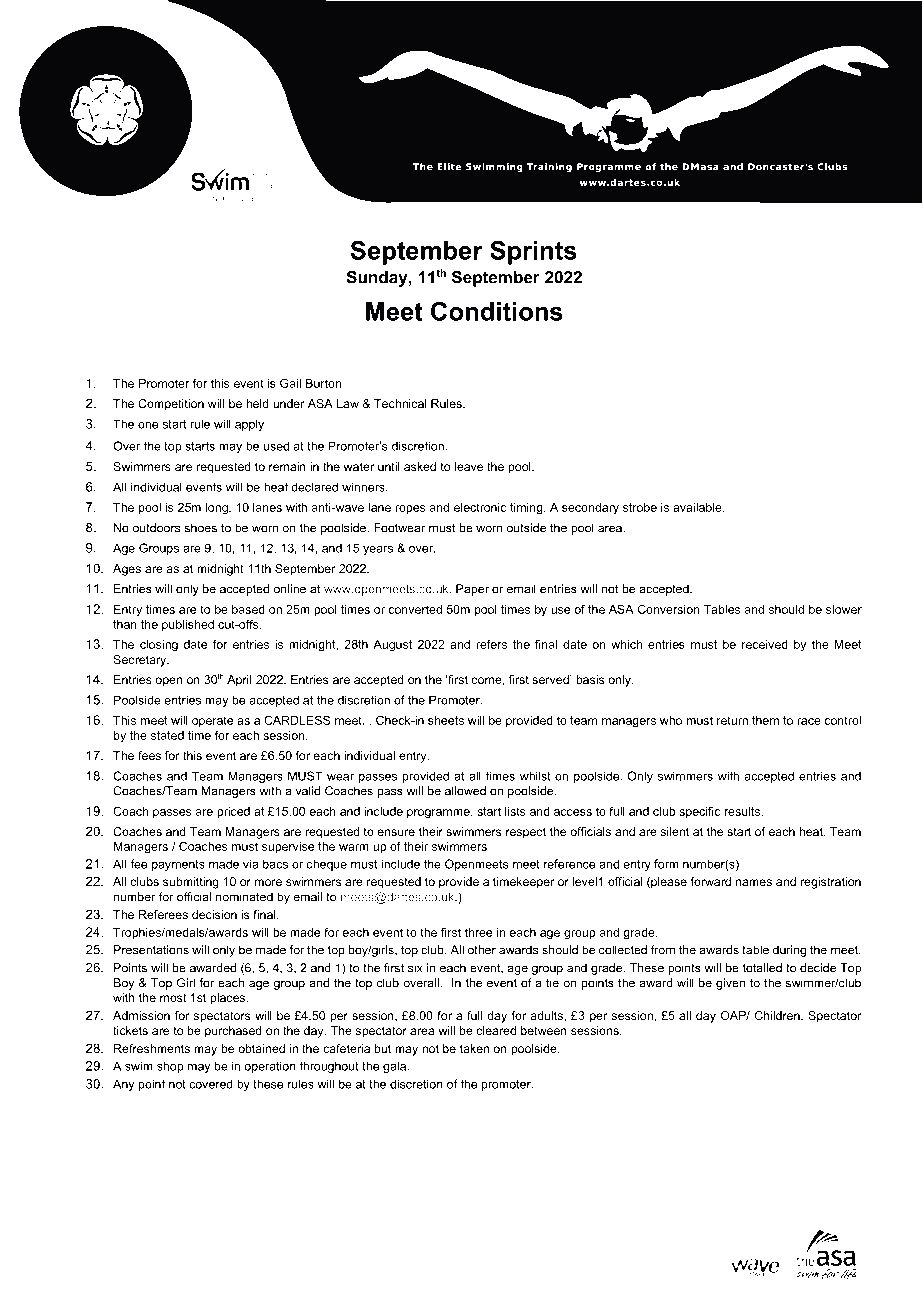  What do you see at coordinates (170, 1067) in the screenshot?
I see `shop` at bounding box center [170, 1067].
